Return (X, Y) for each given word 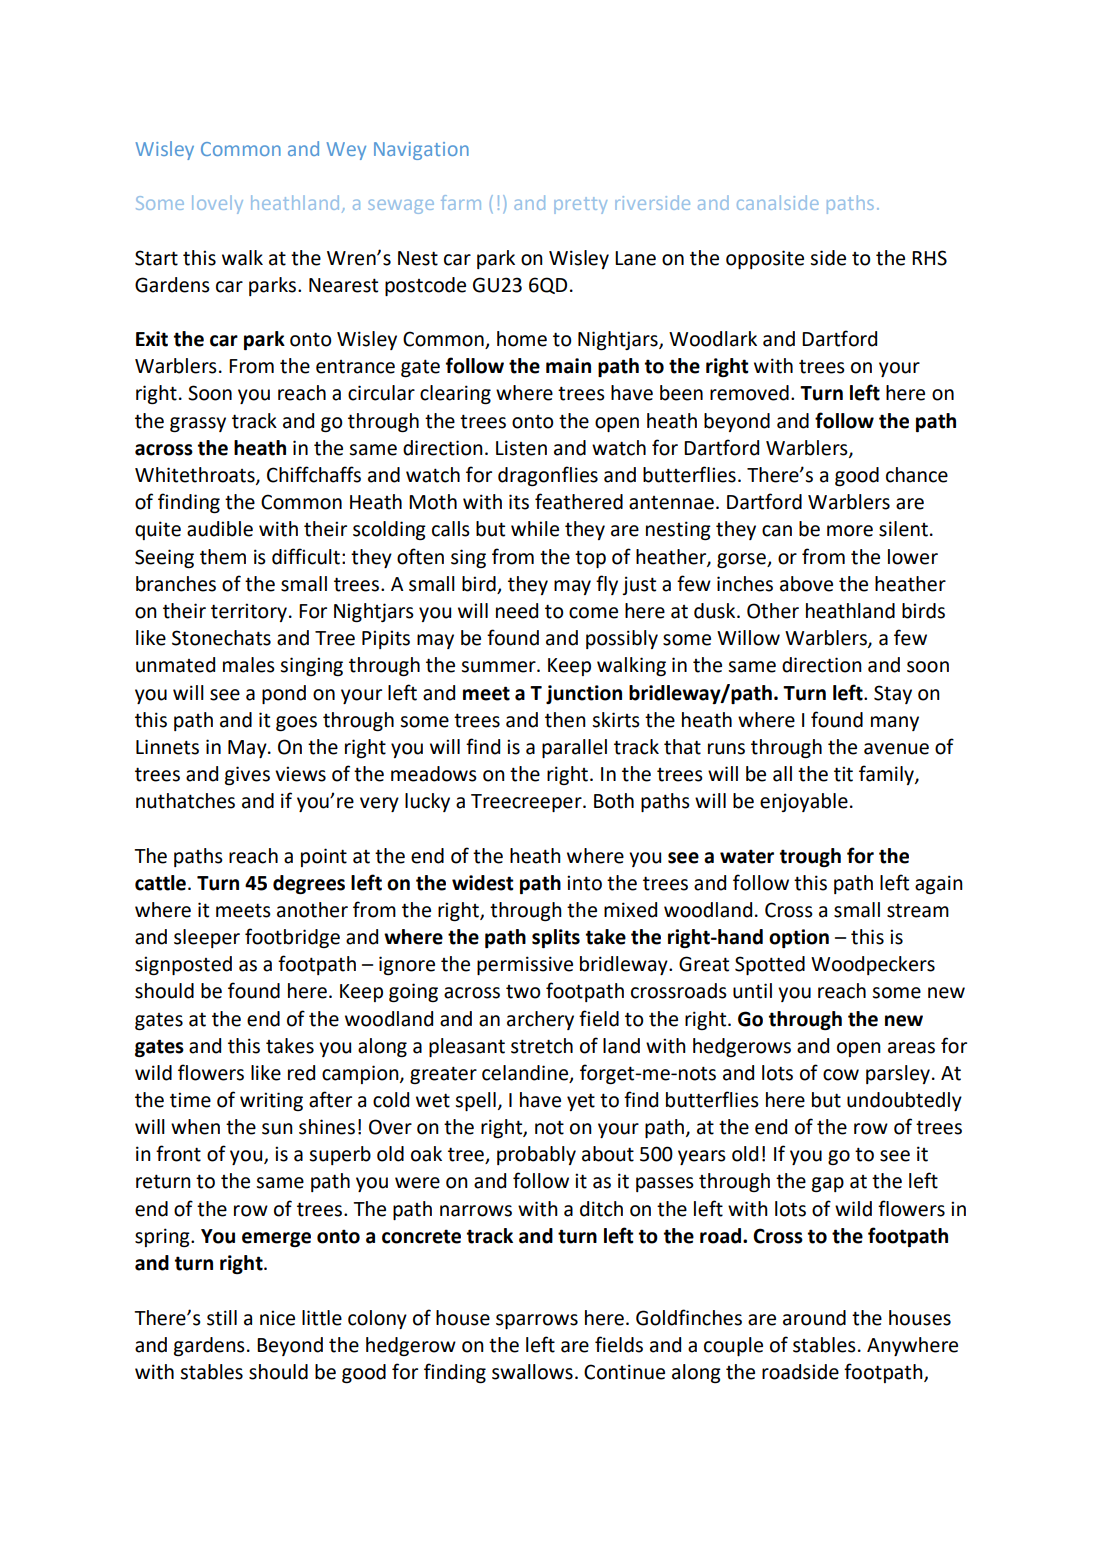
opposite (765, 259)
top (590, 559)
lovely (217, 204)
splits (556, 938)
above (806, 584)
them (223, 557)
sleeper (207, 938)
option (799, 938)
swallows (532, 1372)
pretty (580, 205)
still (222, 1318)
